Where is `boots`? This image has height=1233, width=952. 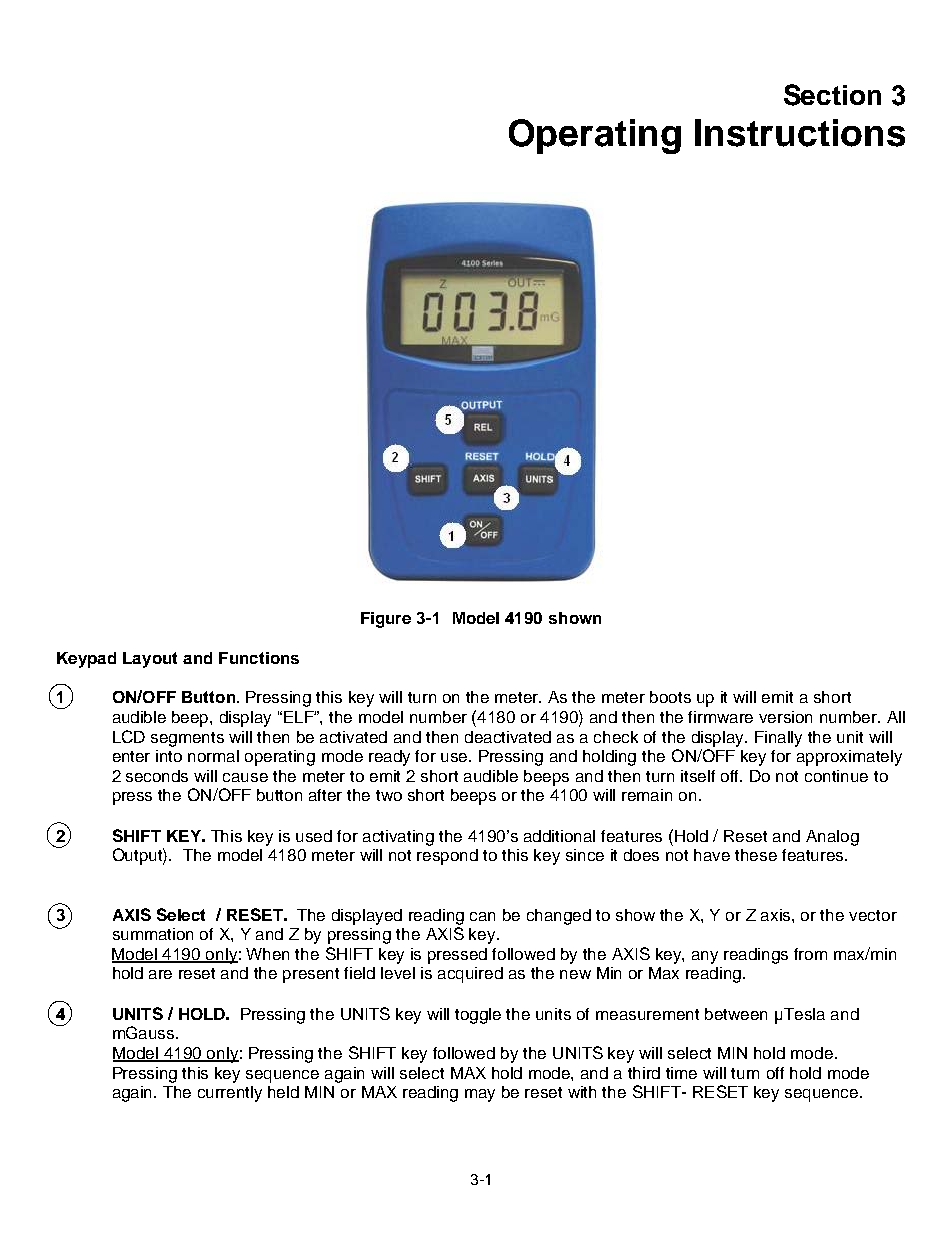 boots is located at coordinates (670, 697).
